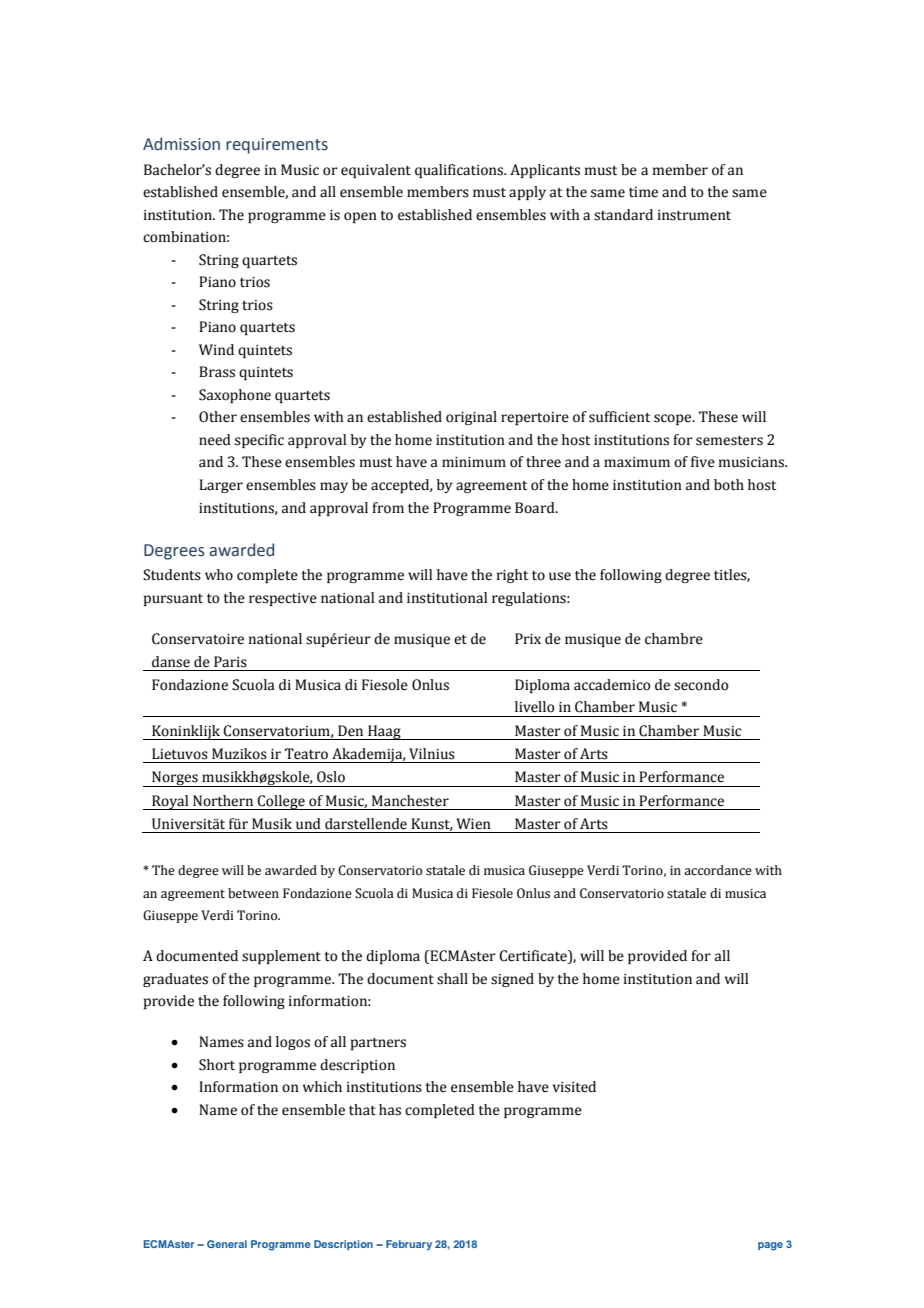 The width and height of the document is (924, 1308). What do you see at coordinates (770, 1246) in the document?
I see `page` at bounding box center [770, 1246].
